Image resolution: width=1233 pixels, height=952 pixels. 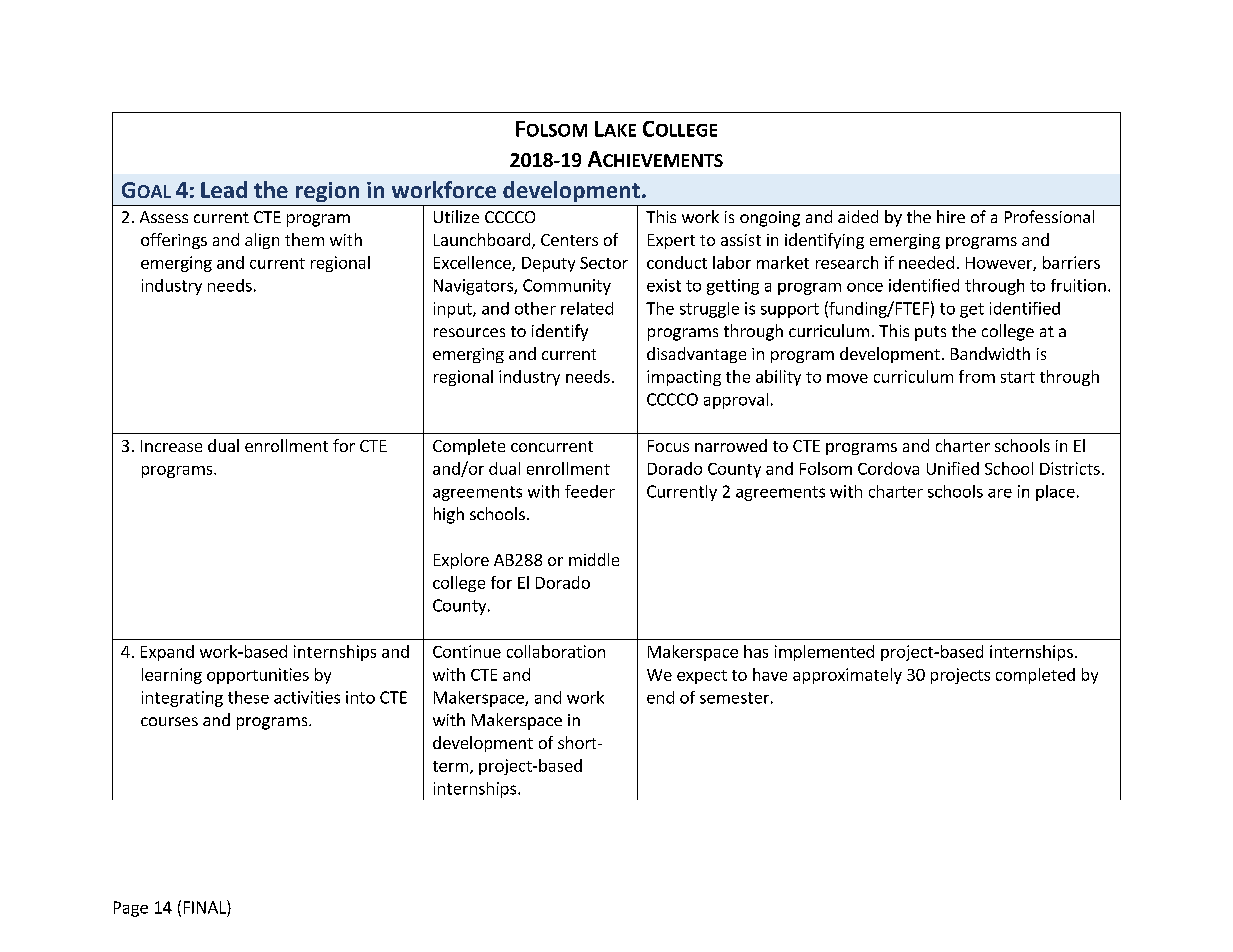 I want to click on Increase, so click(x=171, y=446).
